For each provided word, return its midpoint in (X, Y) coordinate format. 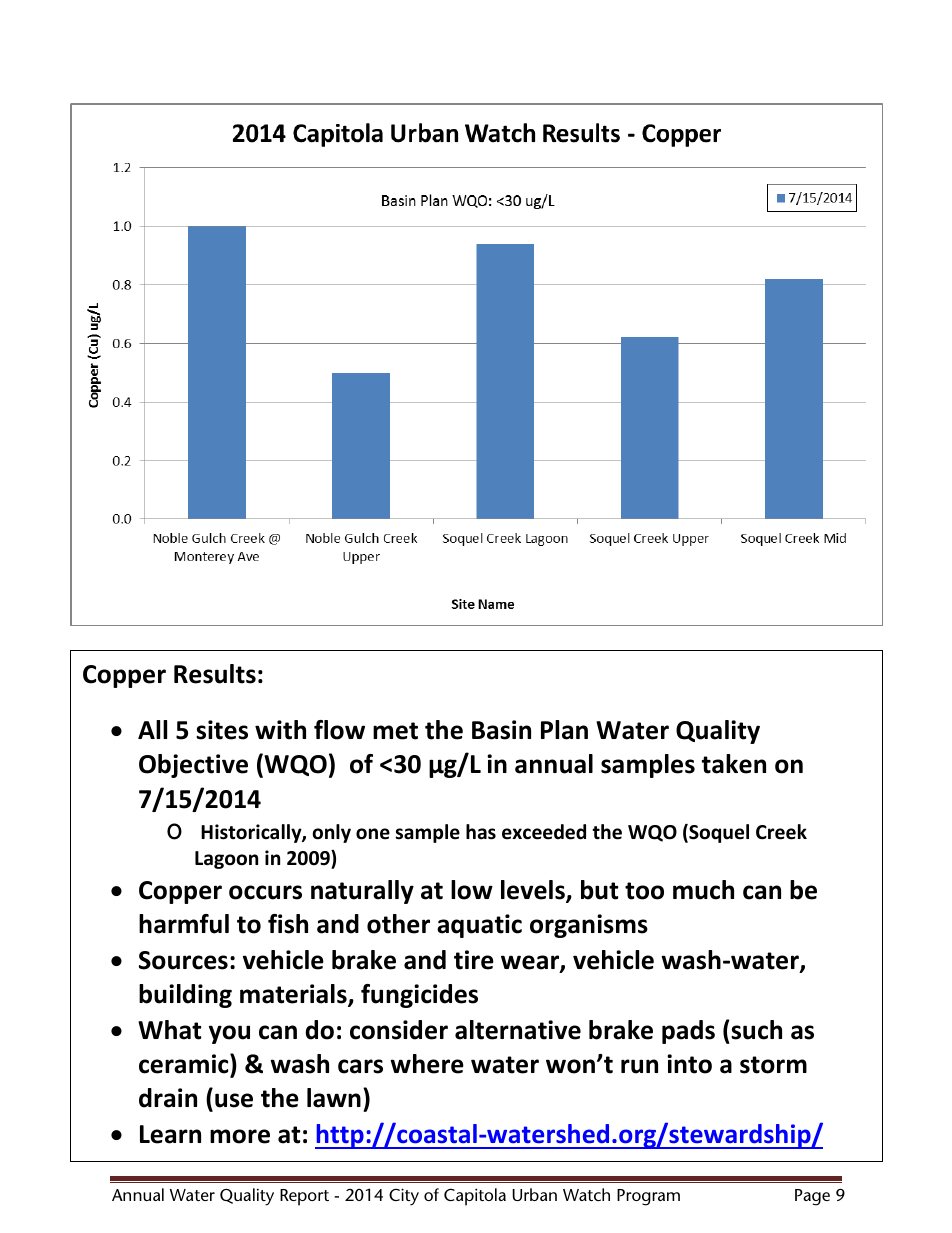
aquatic (479, 926)
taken (734, 764)
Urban (534, 1194)
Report (304, 1197)
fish (288, 924)
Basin (501, 730)
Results (215, 674)
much (703, 890)
